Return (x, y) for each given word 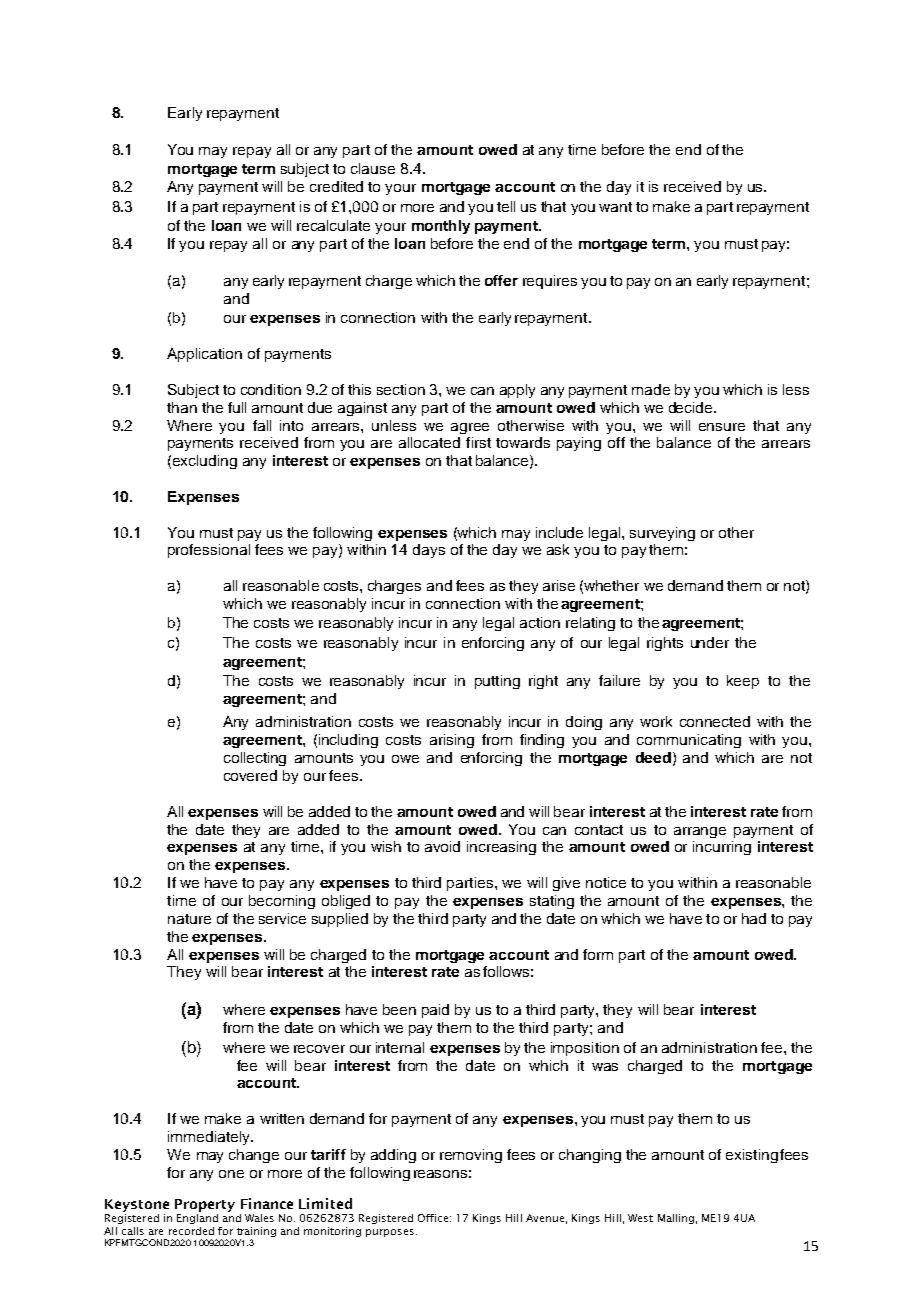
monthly (441, 227)
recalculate (333, 225)
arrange (700, 832)
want (615, 207)
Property (205, 1205)
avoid (442, 846)
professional (209, 551)
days (429, 551)
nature (189, 919)
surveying (662, 534)
